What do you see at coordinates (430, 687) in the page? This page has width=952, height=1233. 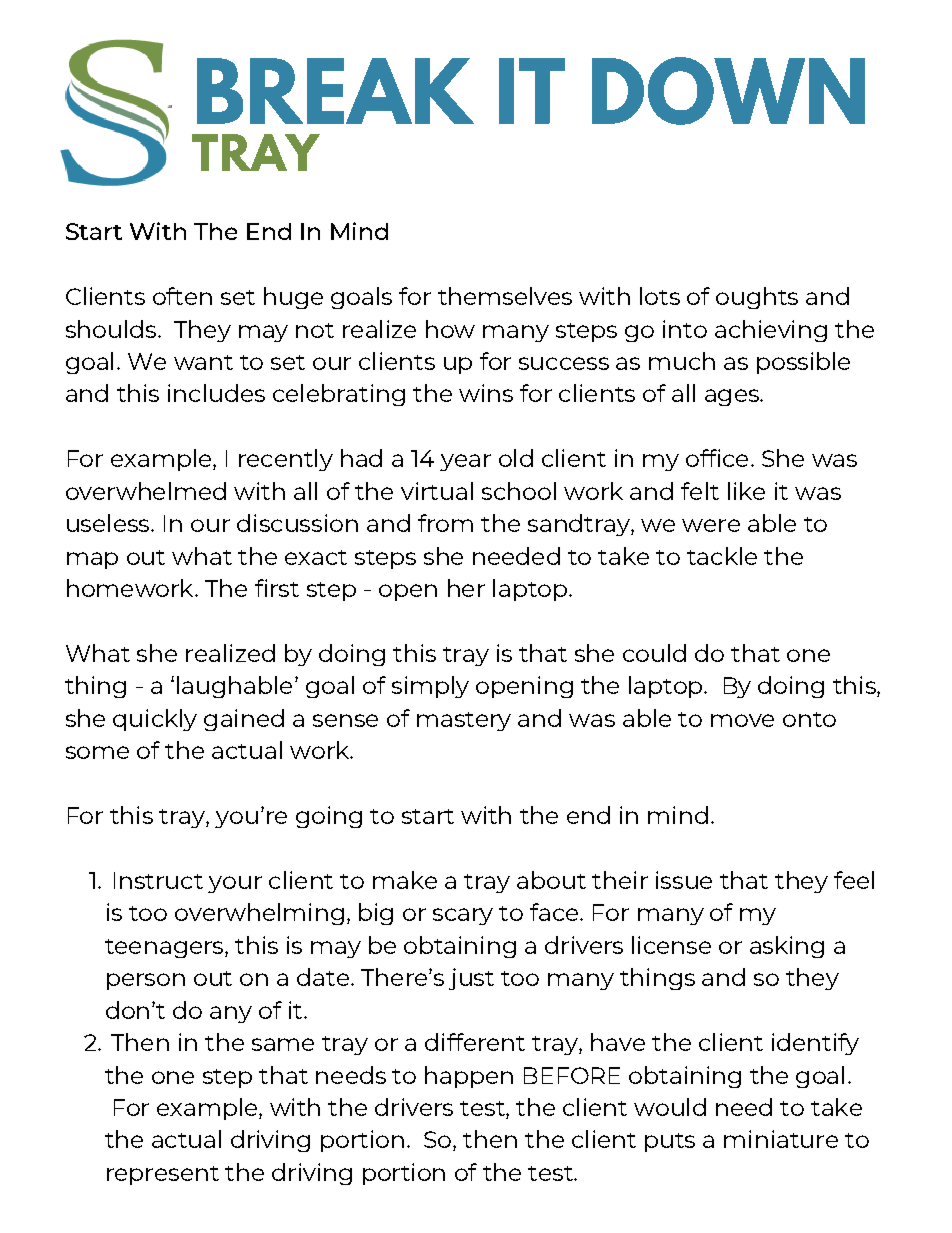 I see `simply` at bounding box center [430, 687].
